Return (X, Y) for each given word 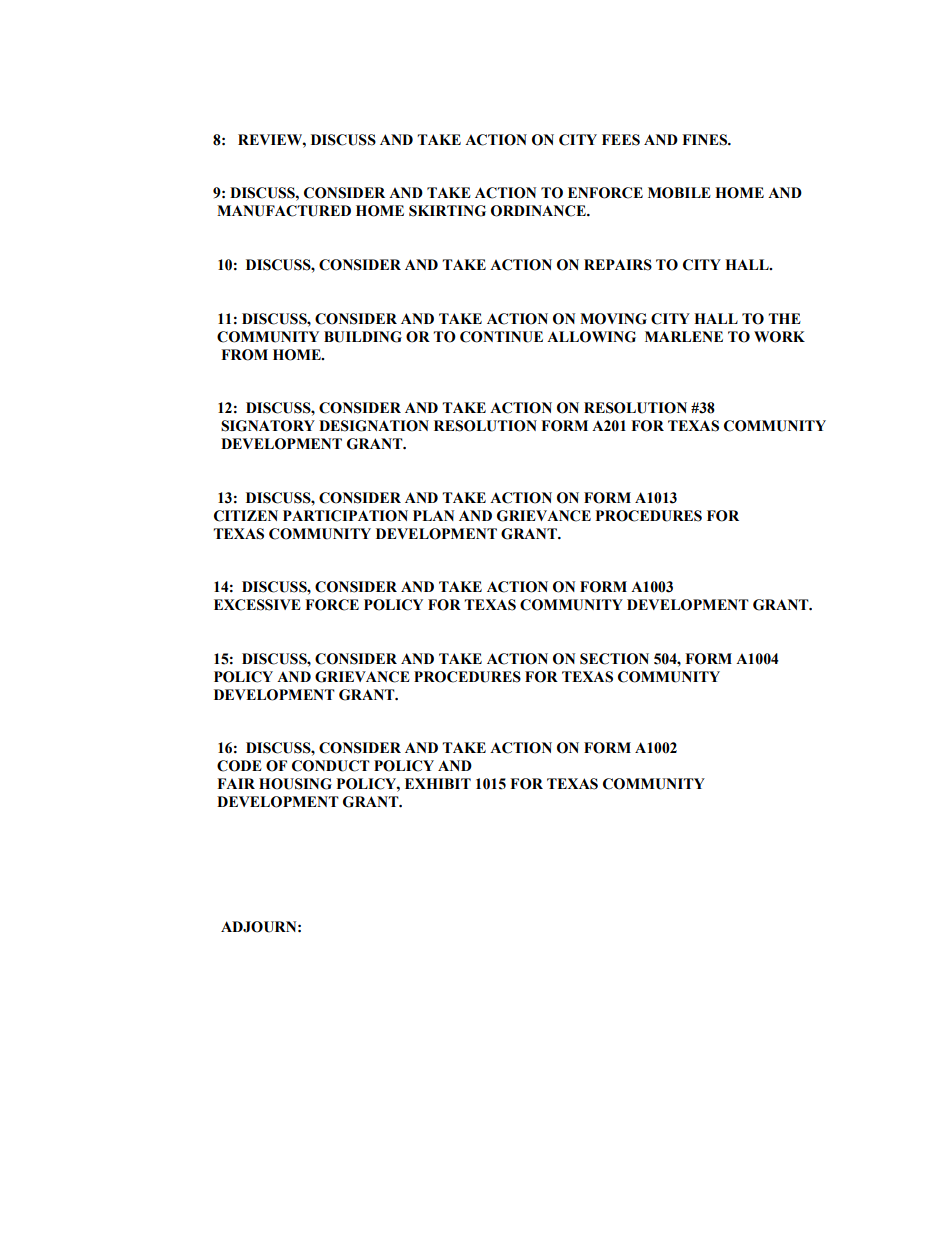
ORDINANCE (539, 211)
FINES (706, 140)
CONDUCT (331, 766)
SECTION (614, 659)
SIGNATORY (268, 426)
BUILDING (363, 337)
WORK (779, 337)
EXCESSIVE (257, 605)
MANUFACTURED (284, 211)
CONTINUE (501, 337)
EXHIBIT (438, 783)
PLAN (433, 515)
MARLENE (684, 336)
